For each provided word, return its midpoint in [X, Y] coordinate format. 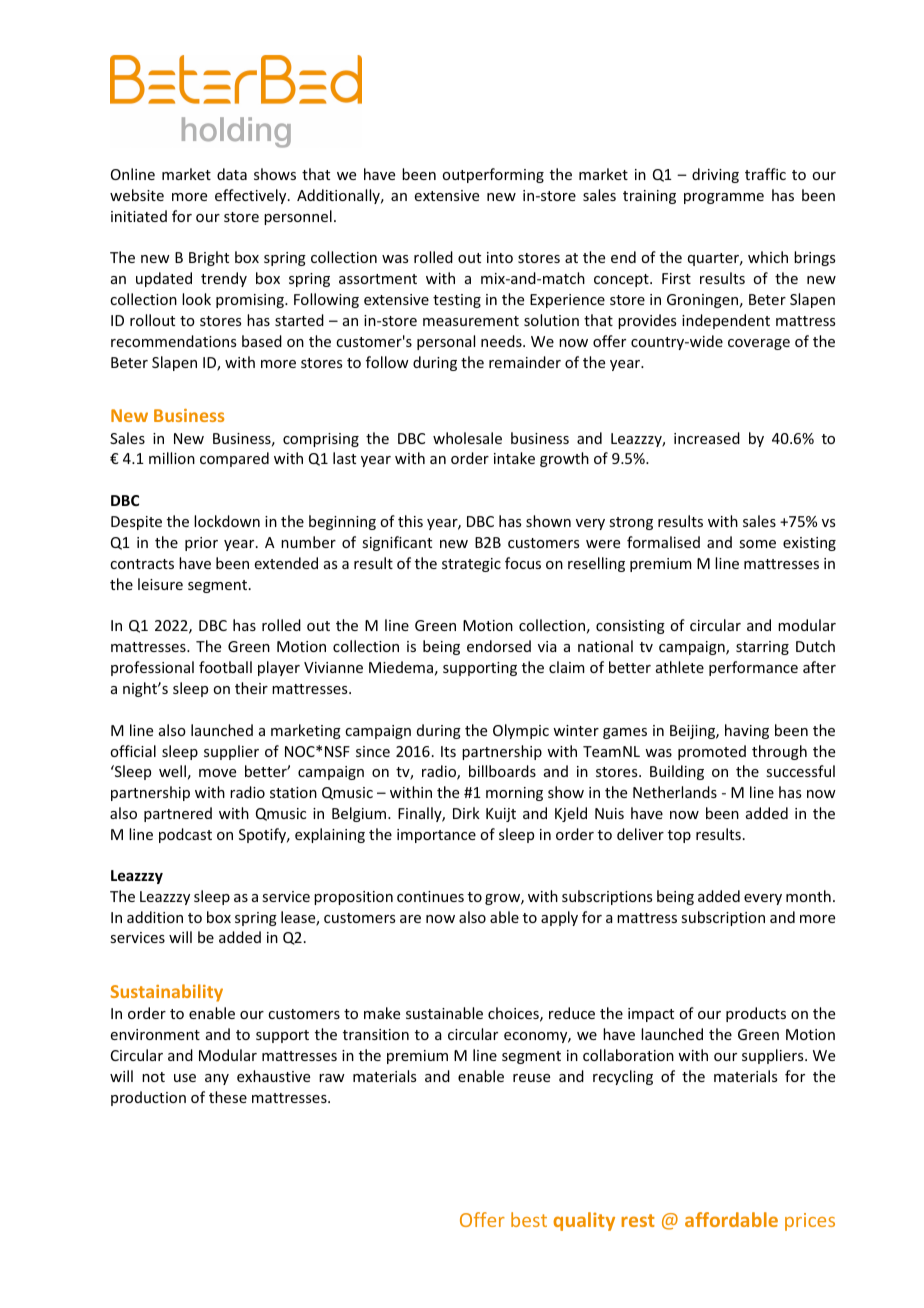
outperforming [493, 175]
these [228, 1097]
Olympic [521, 731]
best [529, 1219]
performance [753, 668]
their [251, 688]
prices [810, 1222]
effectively [252, 196]
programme [724, 198]
